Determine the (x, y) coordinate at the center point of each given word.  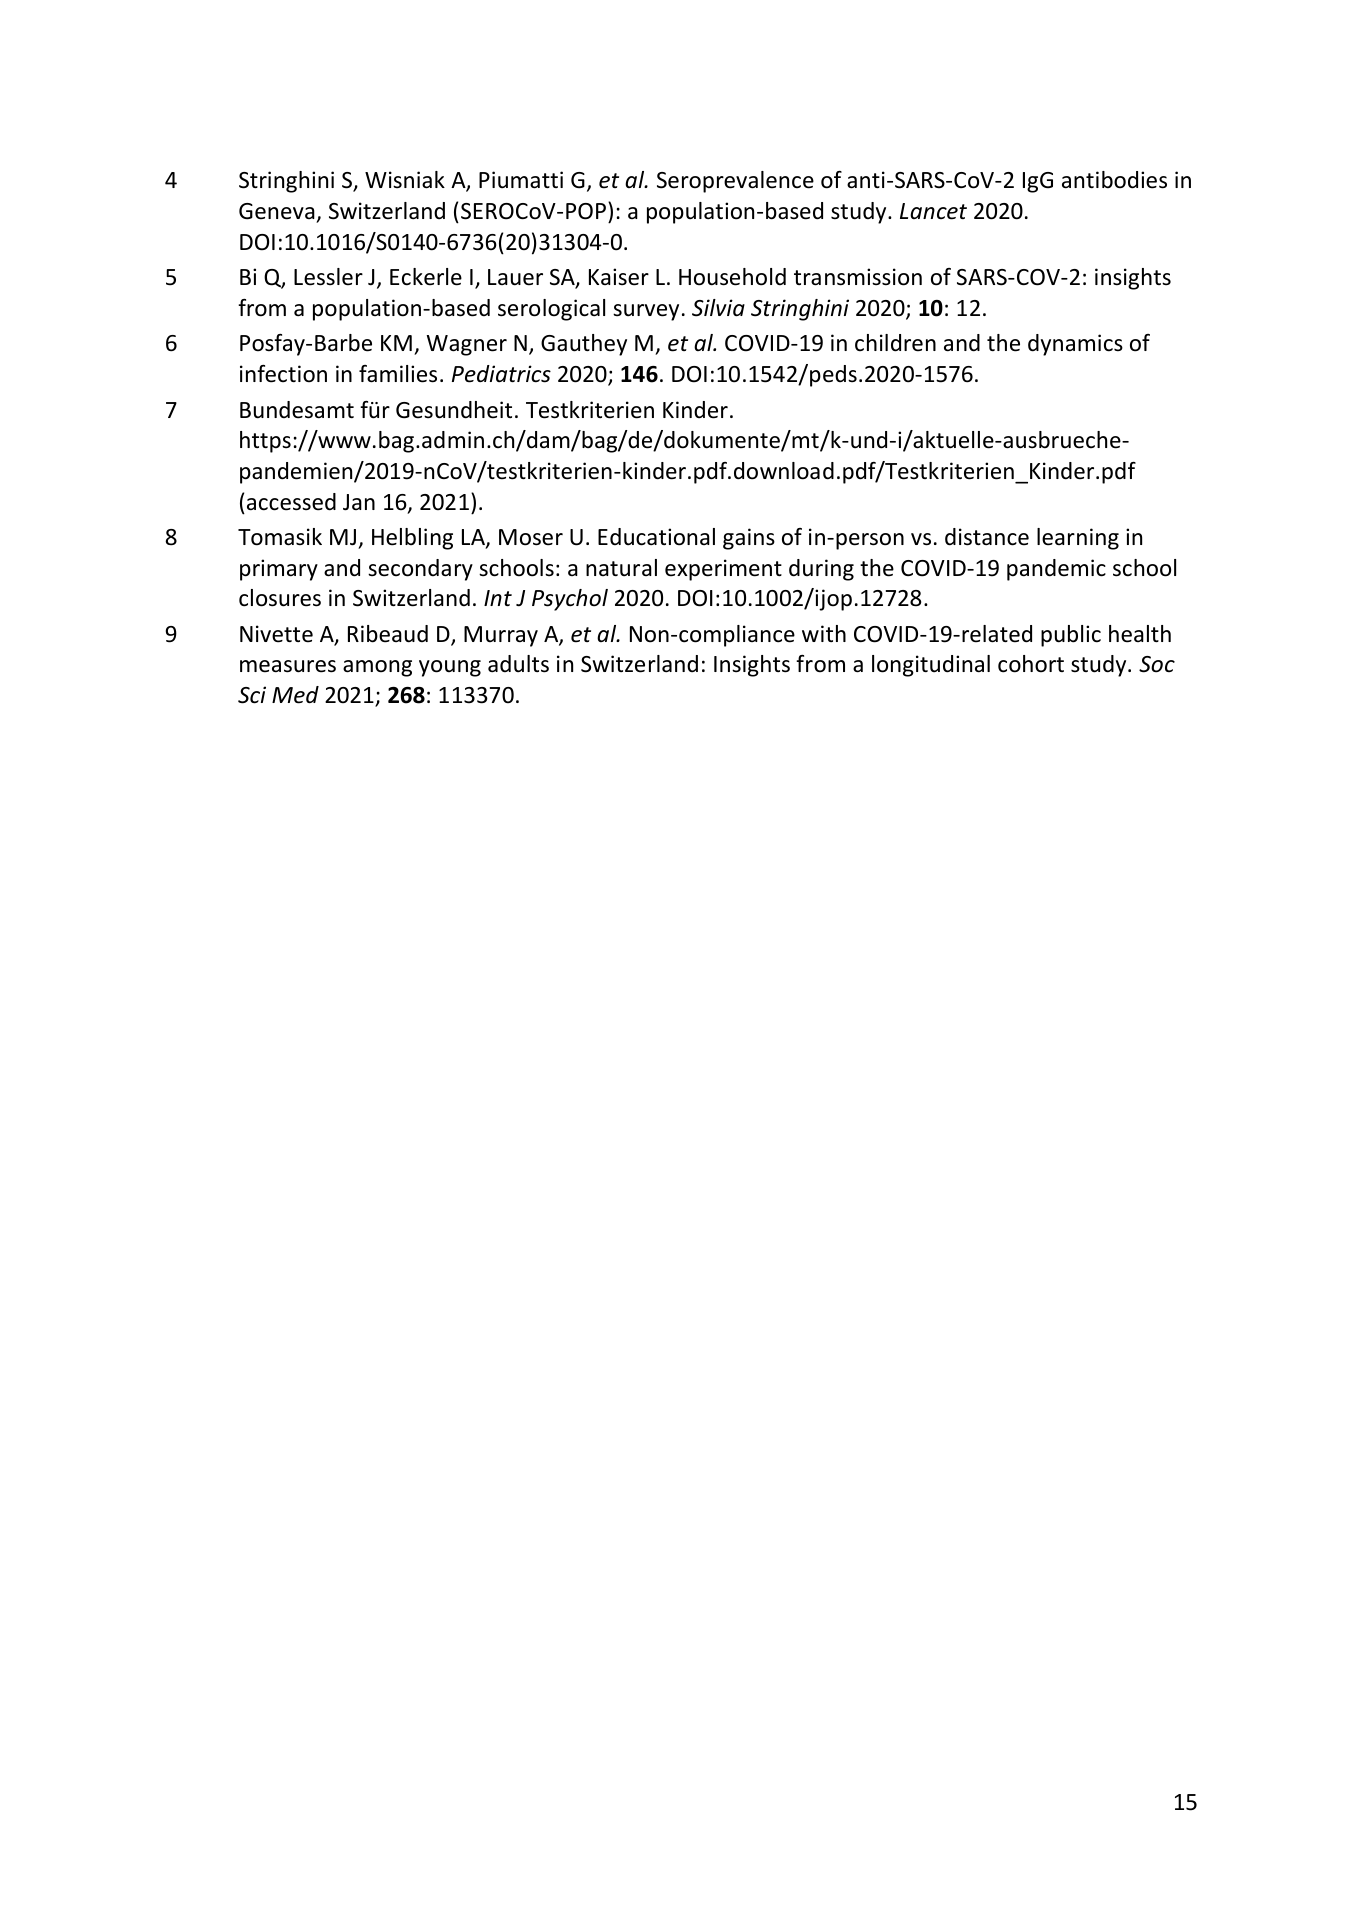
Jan (359, 502)
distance (987, 537)
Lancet (933, 211)
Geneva (277, 211)
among (377, 668)
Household (732, 277)
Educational (656, 537)
